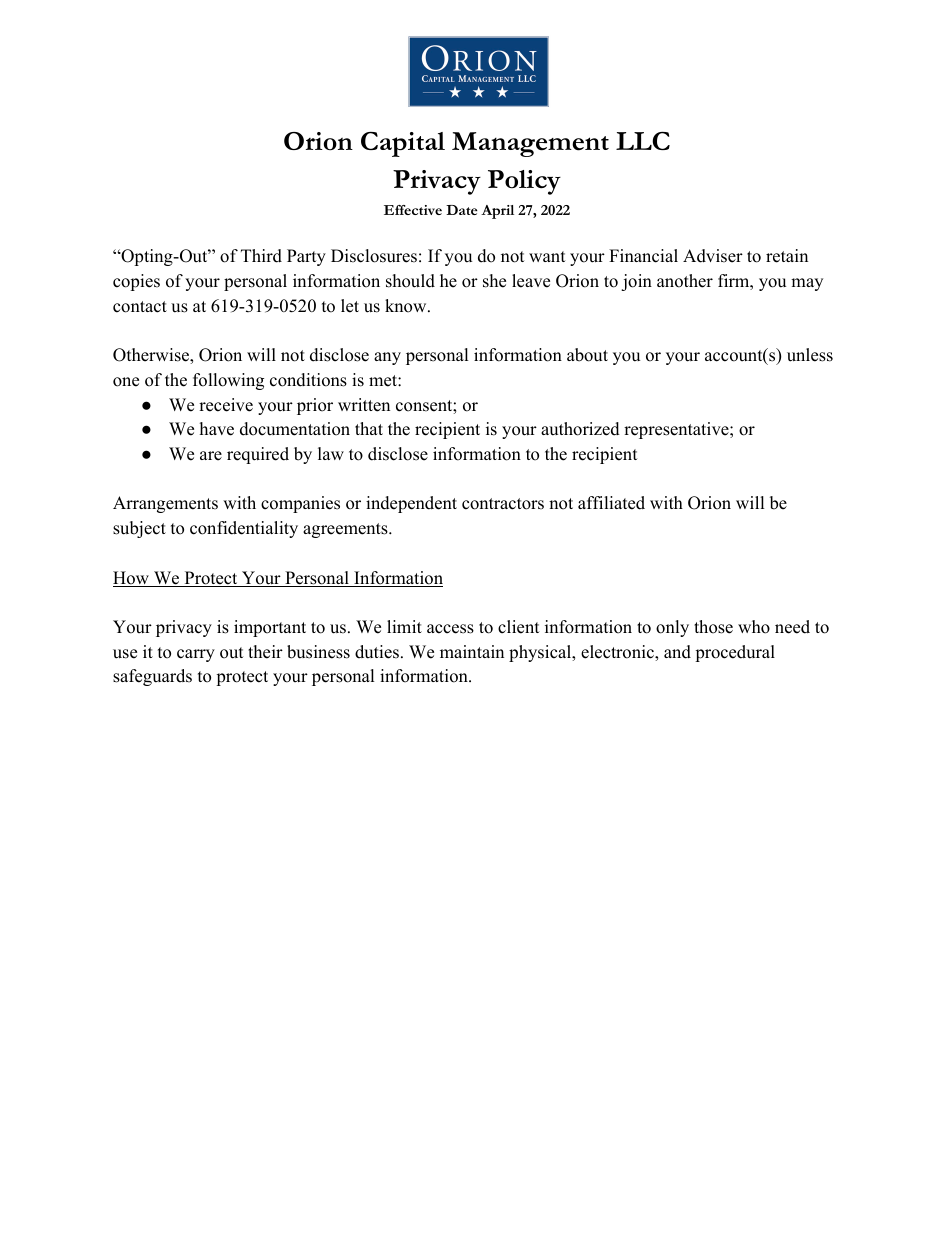 Image resolution: width=952 pixels, height=1233 pixels. I want to click on affiliated, so click(611, 503).
